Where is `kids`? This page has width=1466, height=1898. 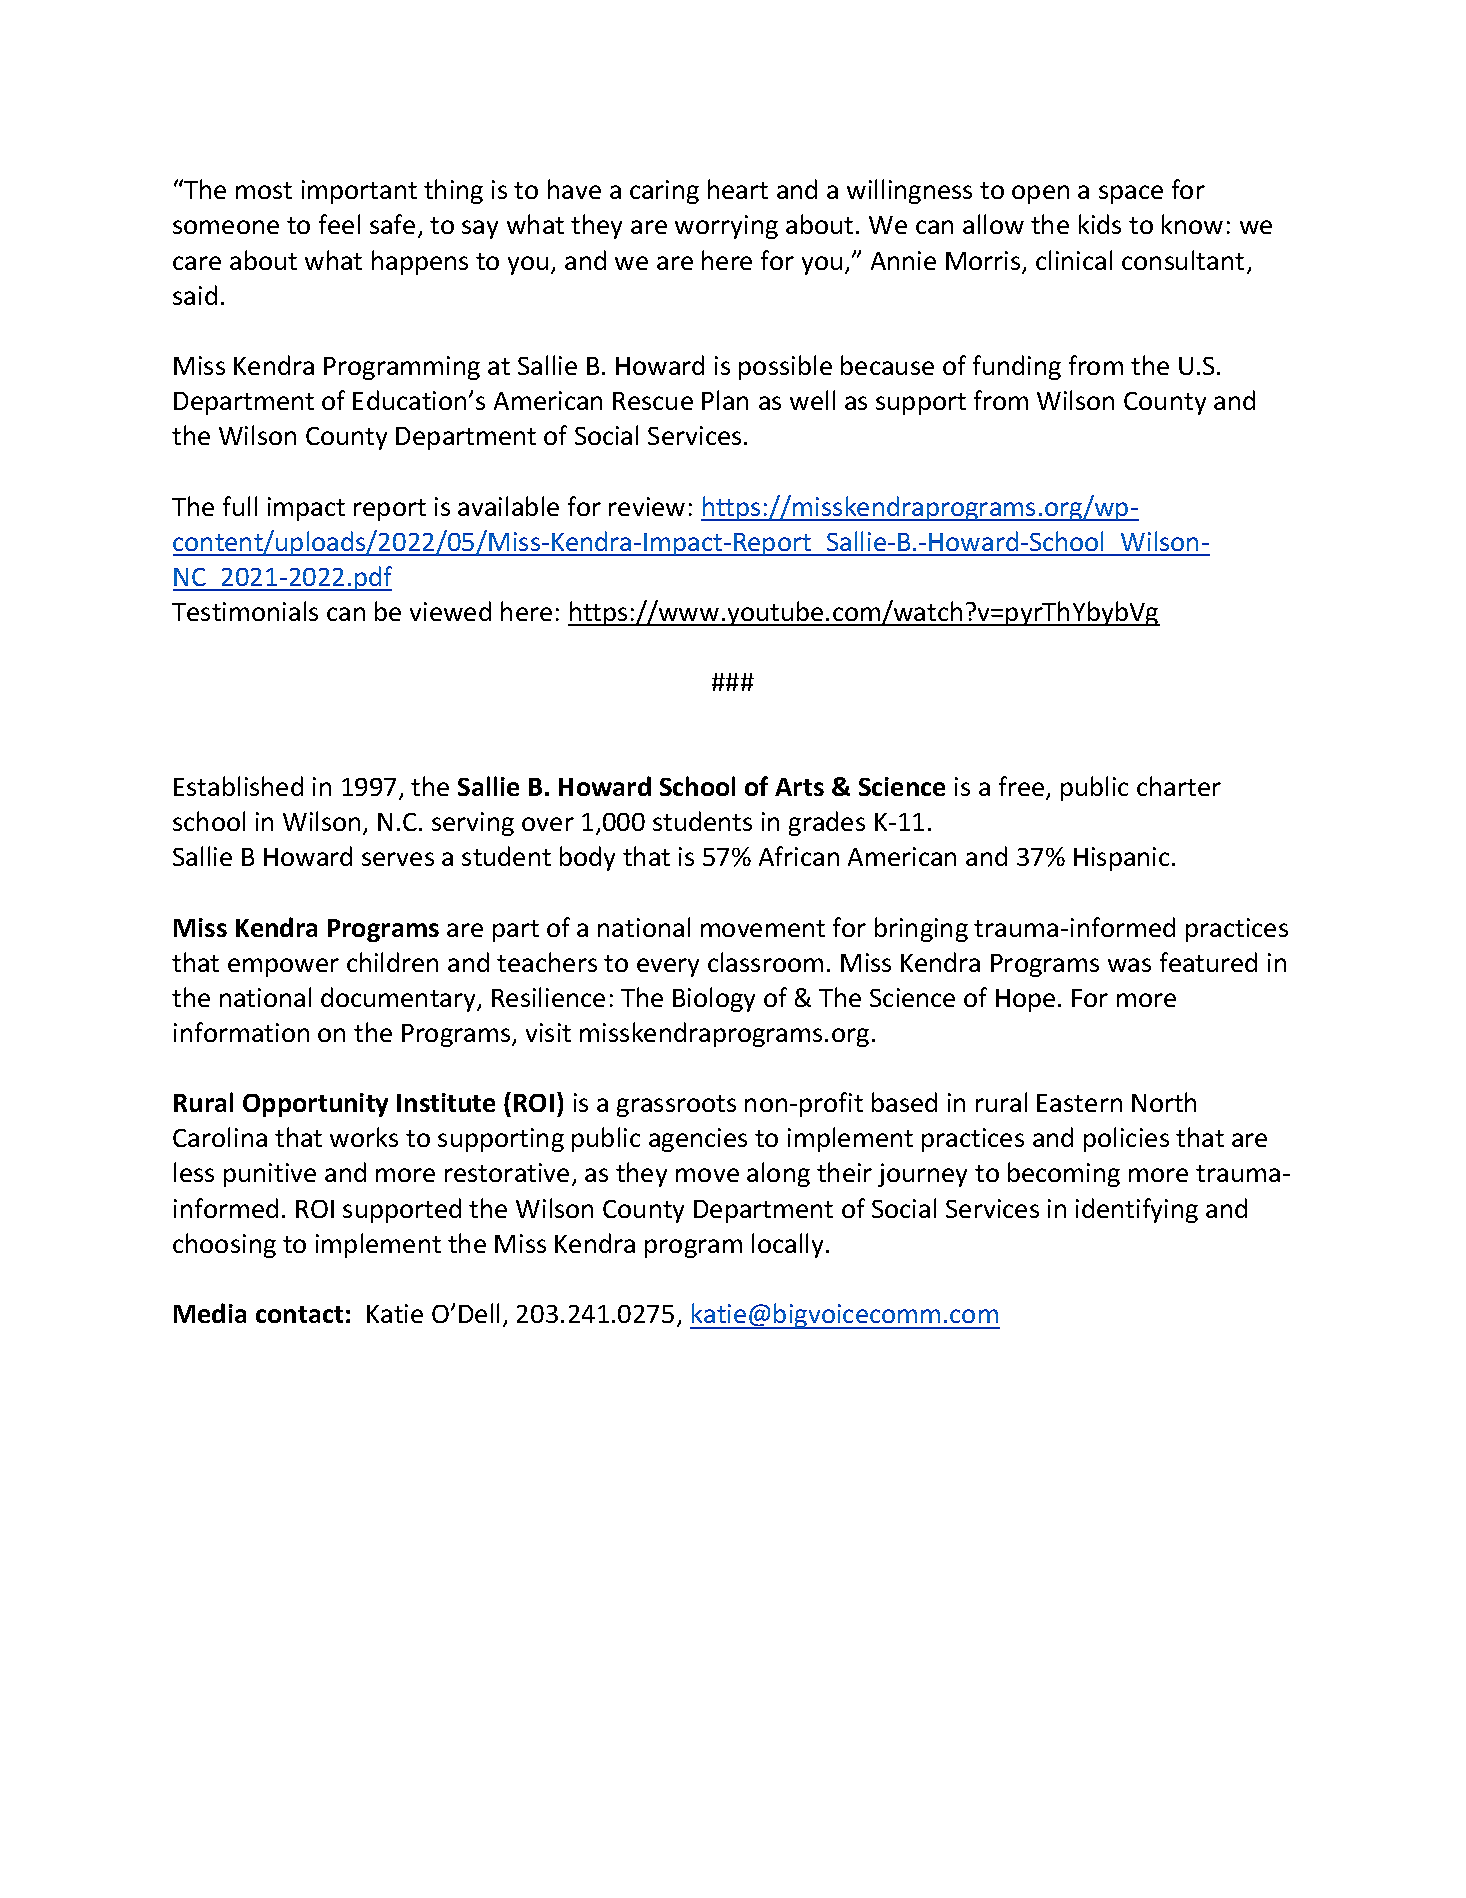 kids is located at coordinates (1100, 224).
